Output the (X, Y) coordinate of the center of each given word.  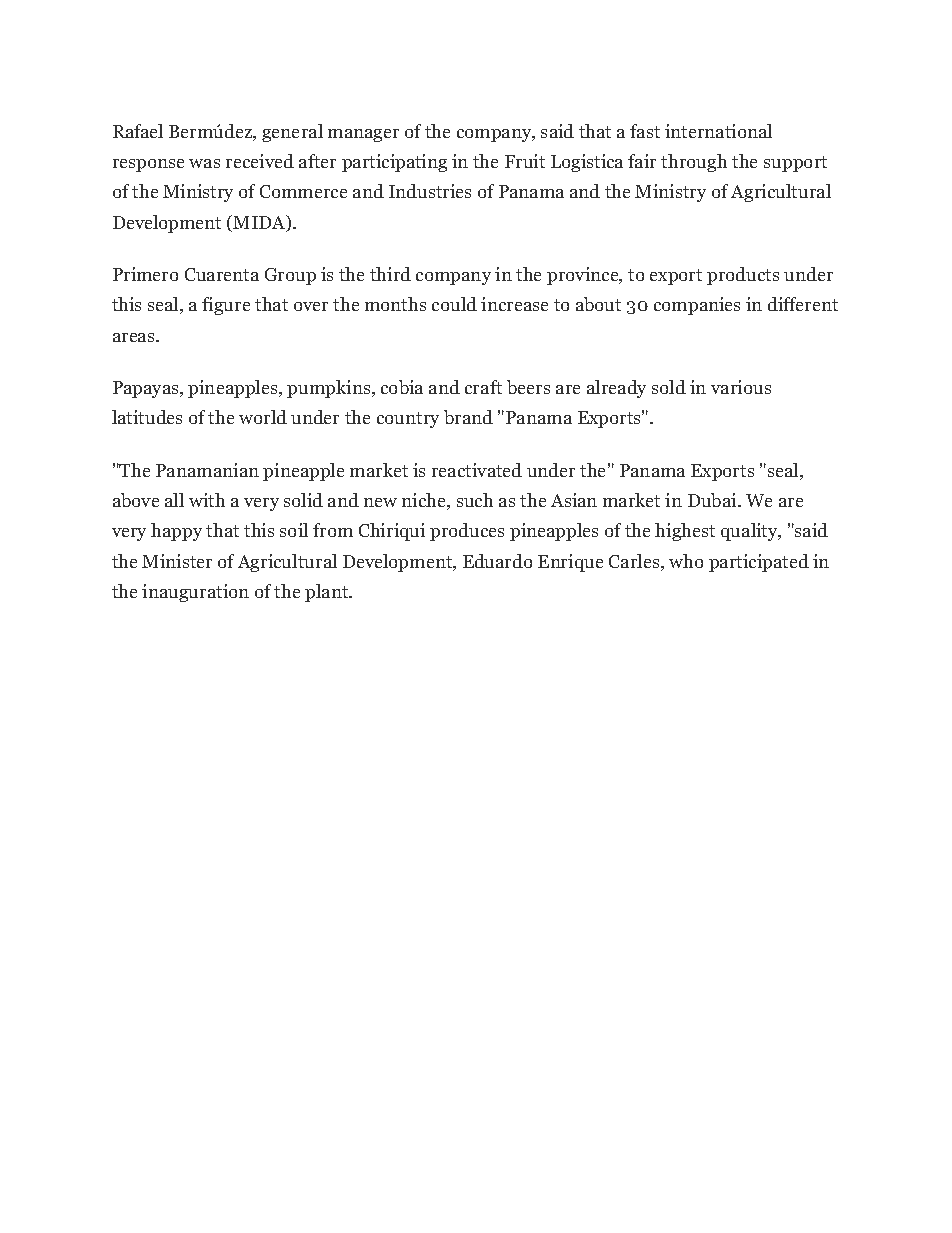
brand (468, 417)
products (743, 276)
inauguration (195, 593)
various (741, 387)
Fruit (525, 161)
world (263, 417)
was (204, 163)
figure (226, 306)
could (454, 304)
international (718, 131)
